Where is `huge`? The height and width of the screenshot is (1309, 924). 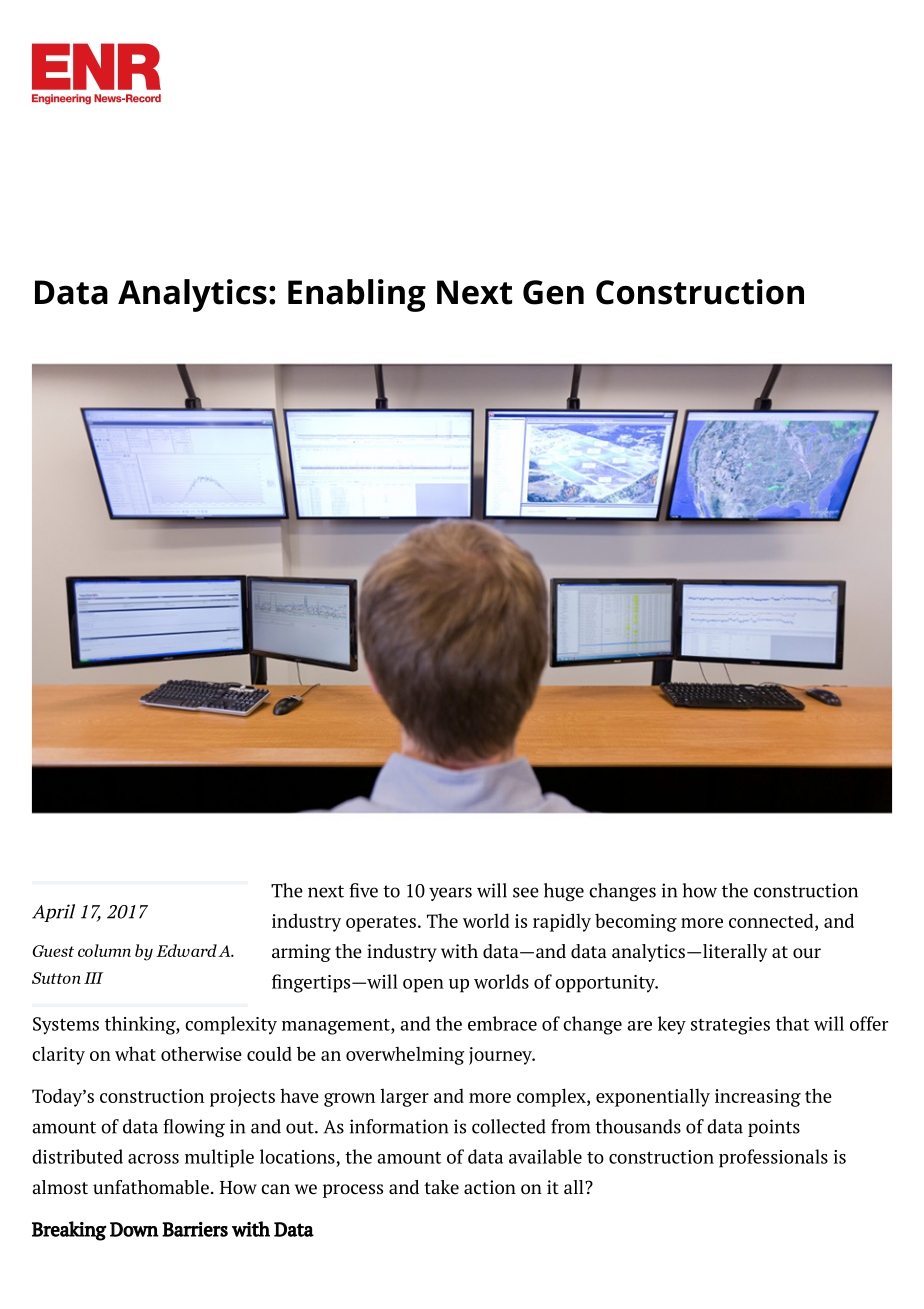 huge is located at coordinates (564, 892).
